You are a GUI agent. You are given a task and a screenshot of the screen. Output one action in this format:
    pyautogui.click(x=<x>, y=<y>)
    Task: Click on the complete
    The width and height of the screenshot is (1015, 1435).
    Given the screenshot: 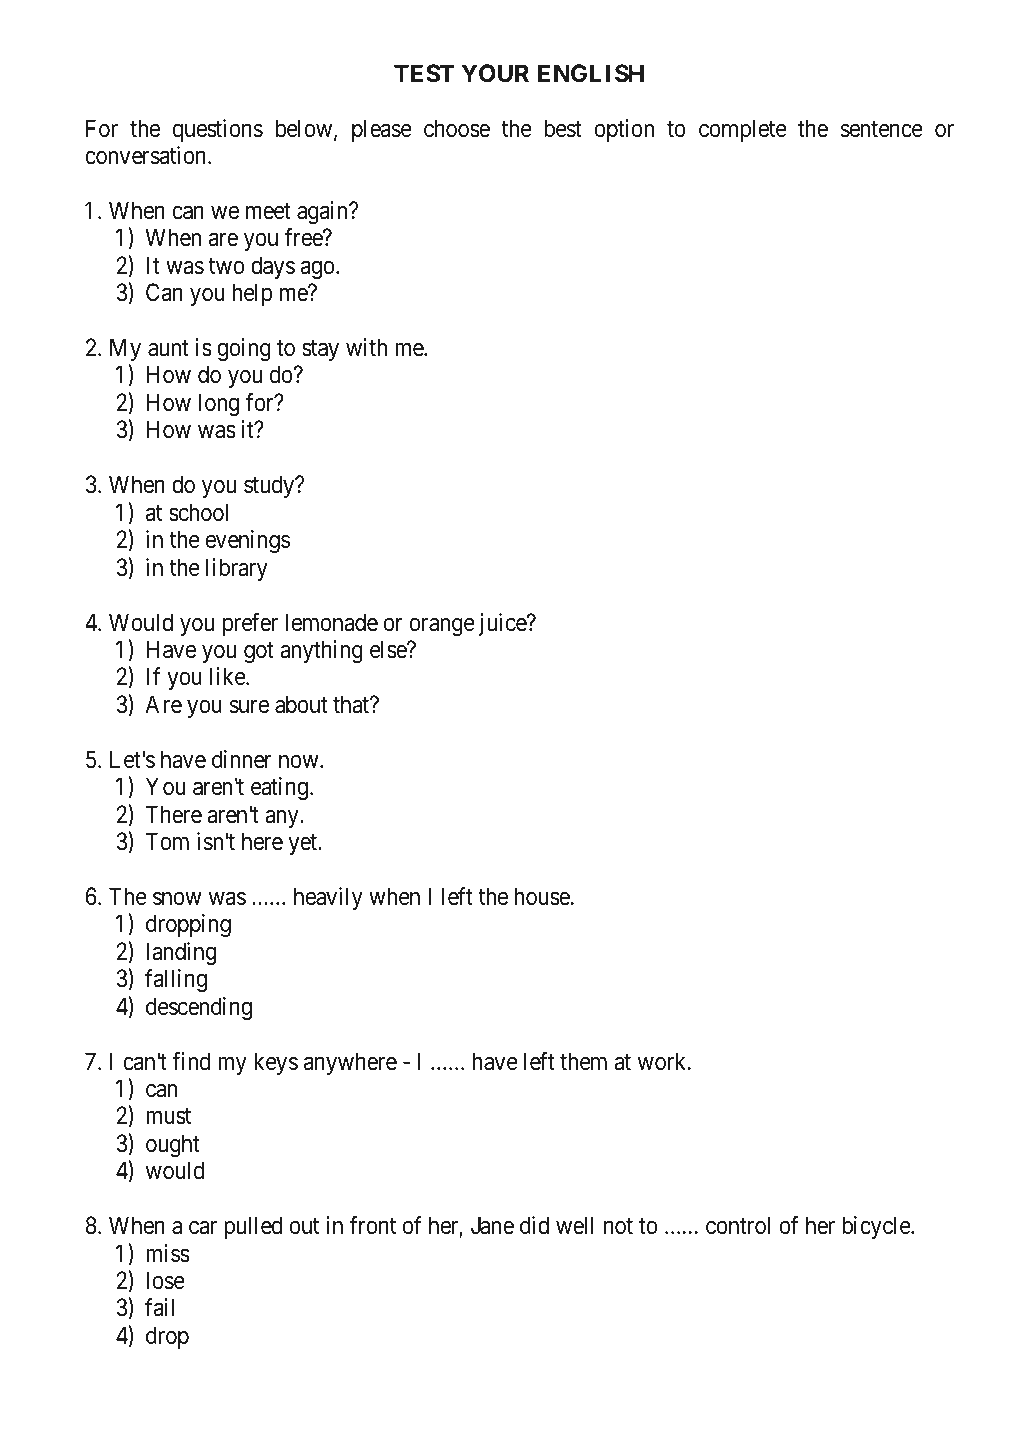 What is the action you would take?
    pyautogui.click(x=743, y=130)
